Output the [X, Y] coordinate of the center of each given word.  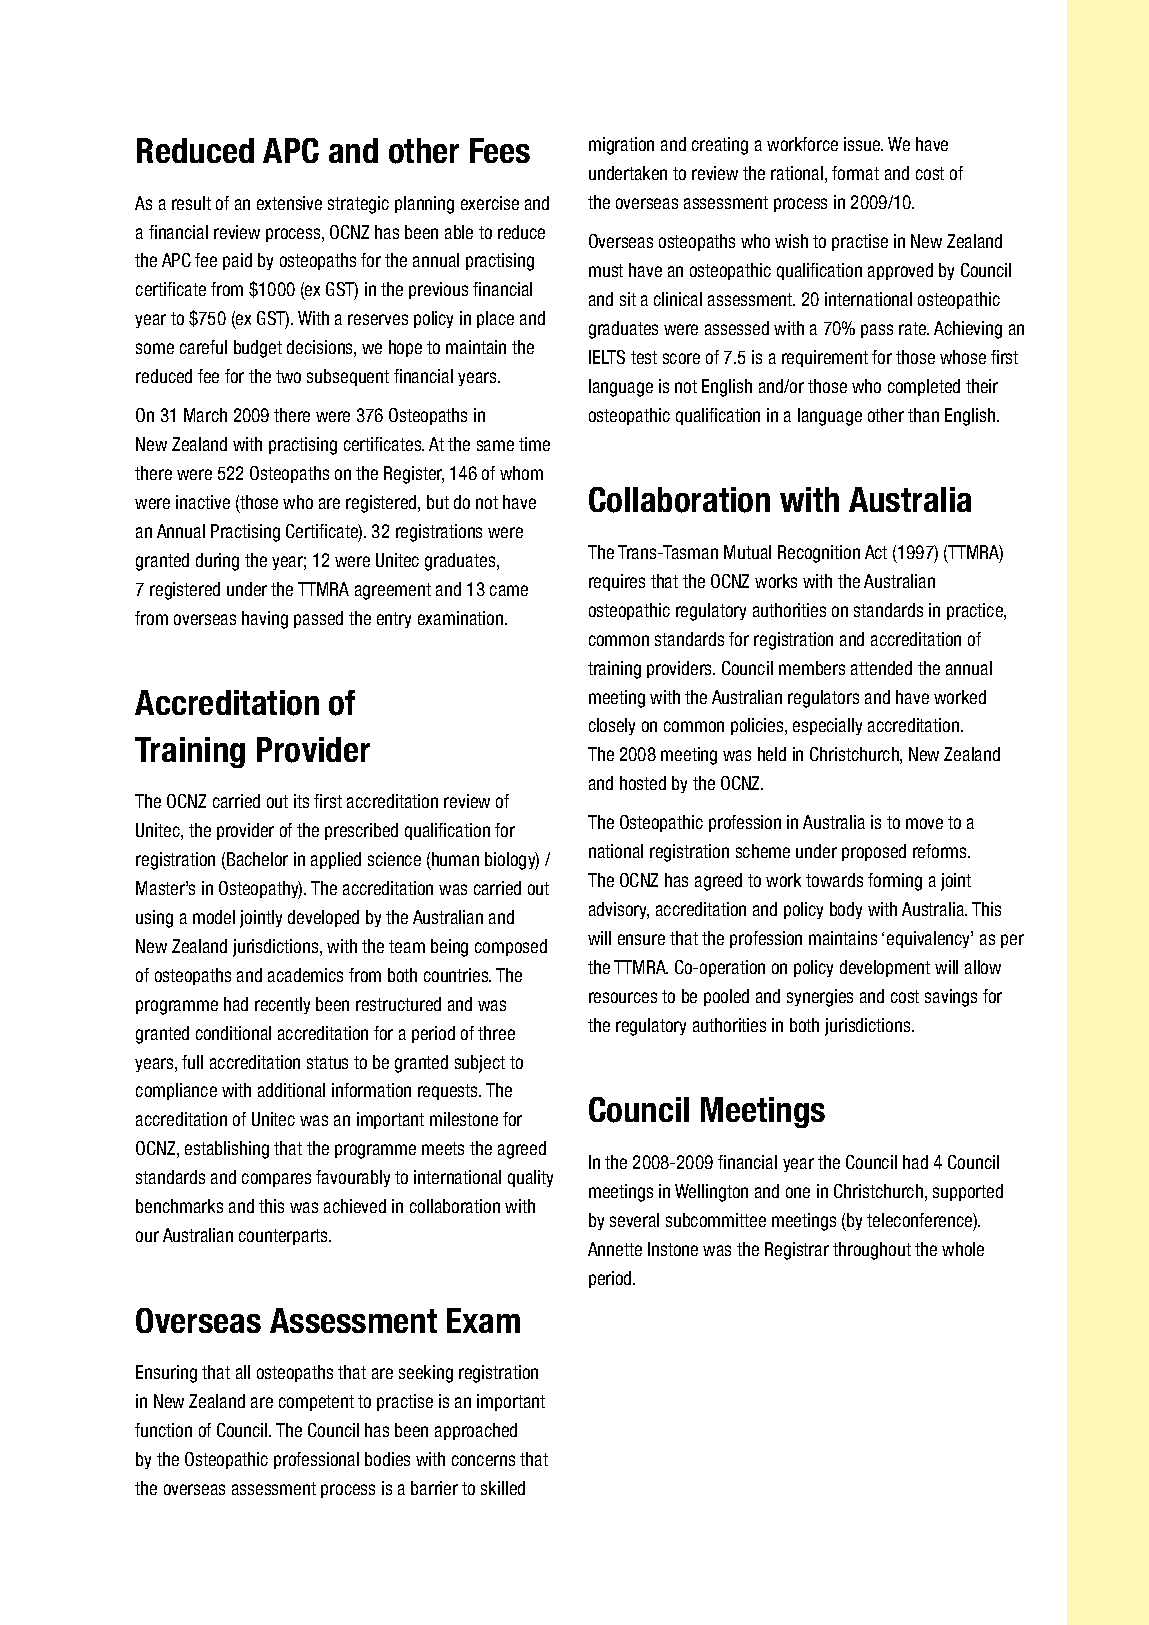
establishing [227, 1150]
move [924, 823]
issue [863, 144]
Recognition [819, 554]
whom [521, 473]
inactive [203, 502]
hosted [643, 783]
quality [530, 1178]
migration [621, 146]
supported [968, 1192]
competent [316, 1403]
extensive [289, 203]
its [301, 801]
